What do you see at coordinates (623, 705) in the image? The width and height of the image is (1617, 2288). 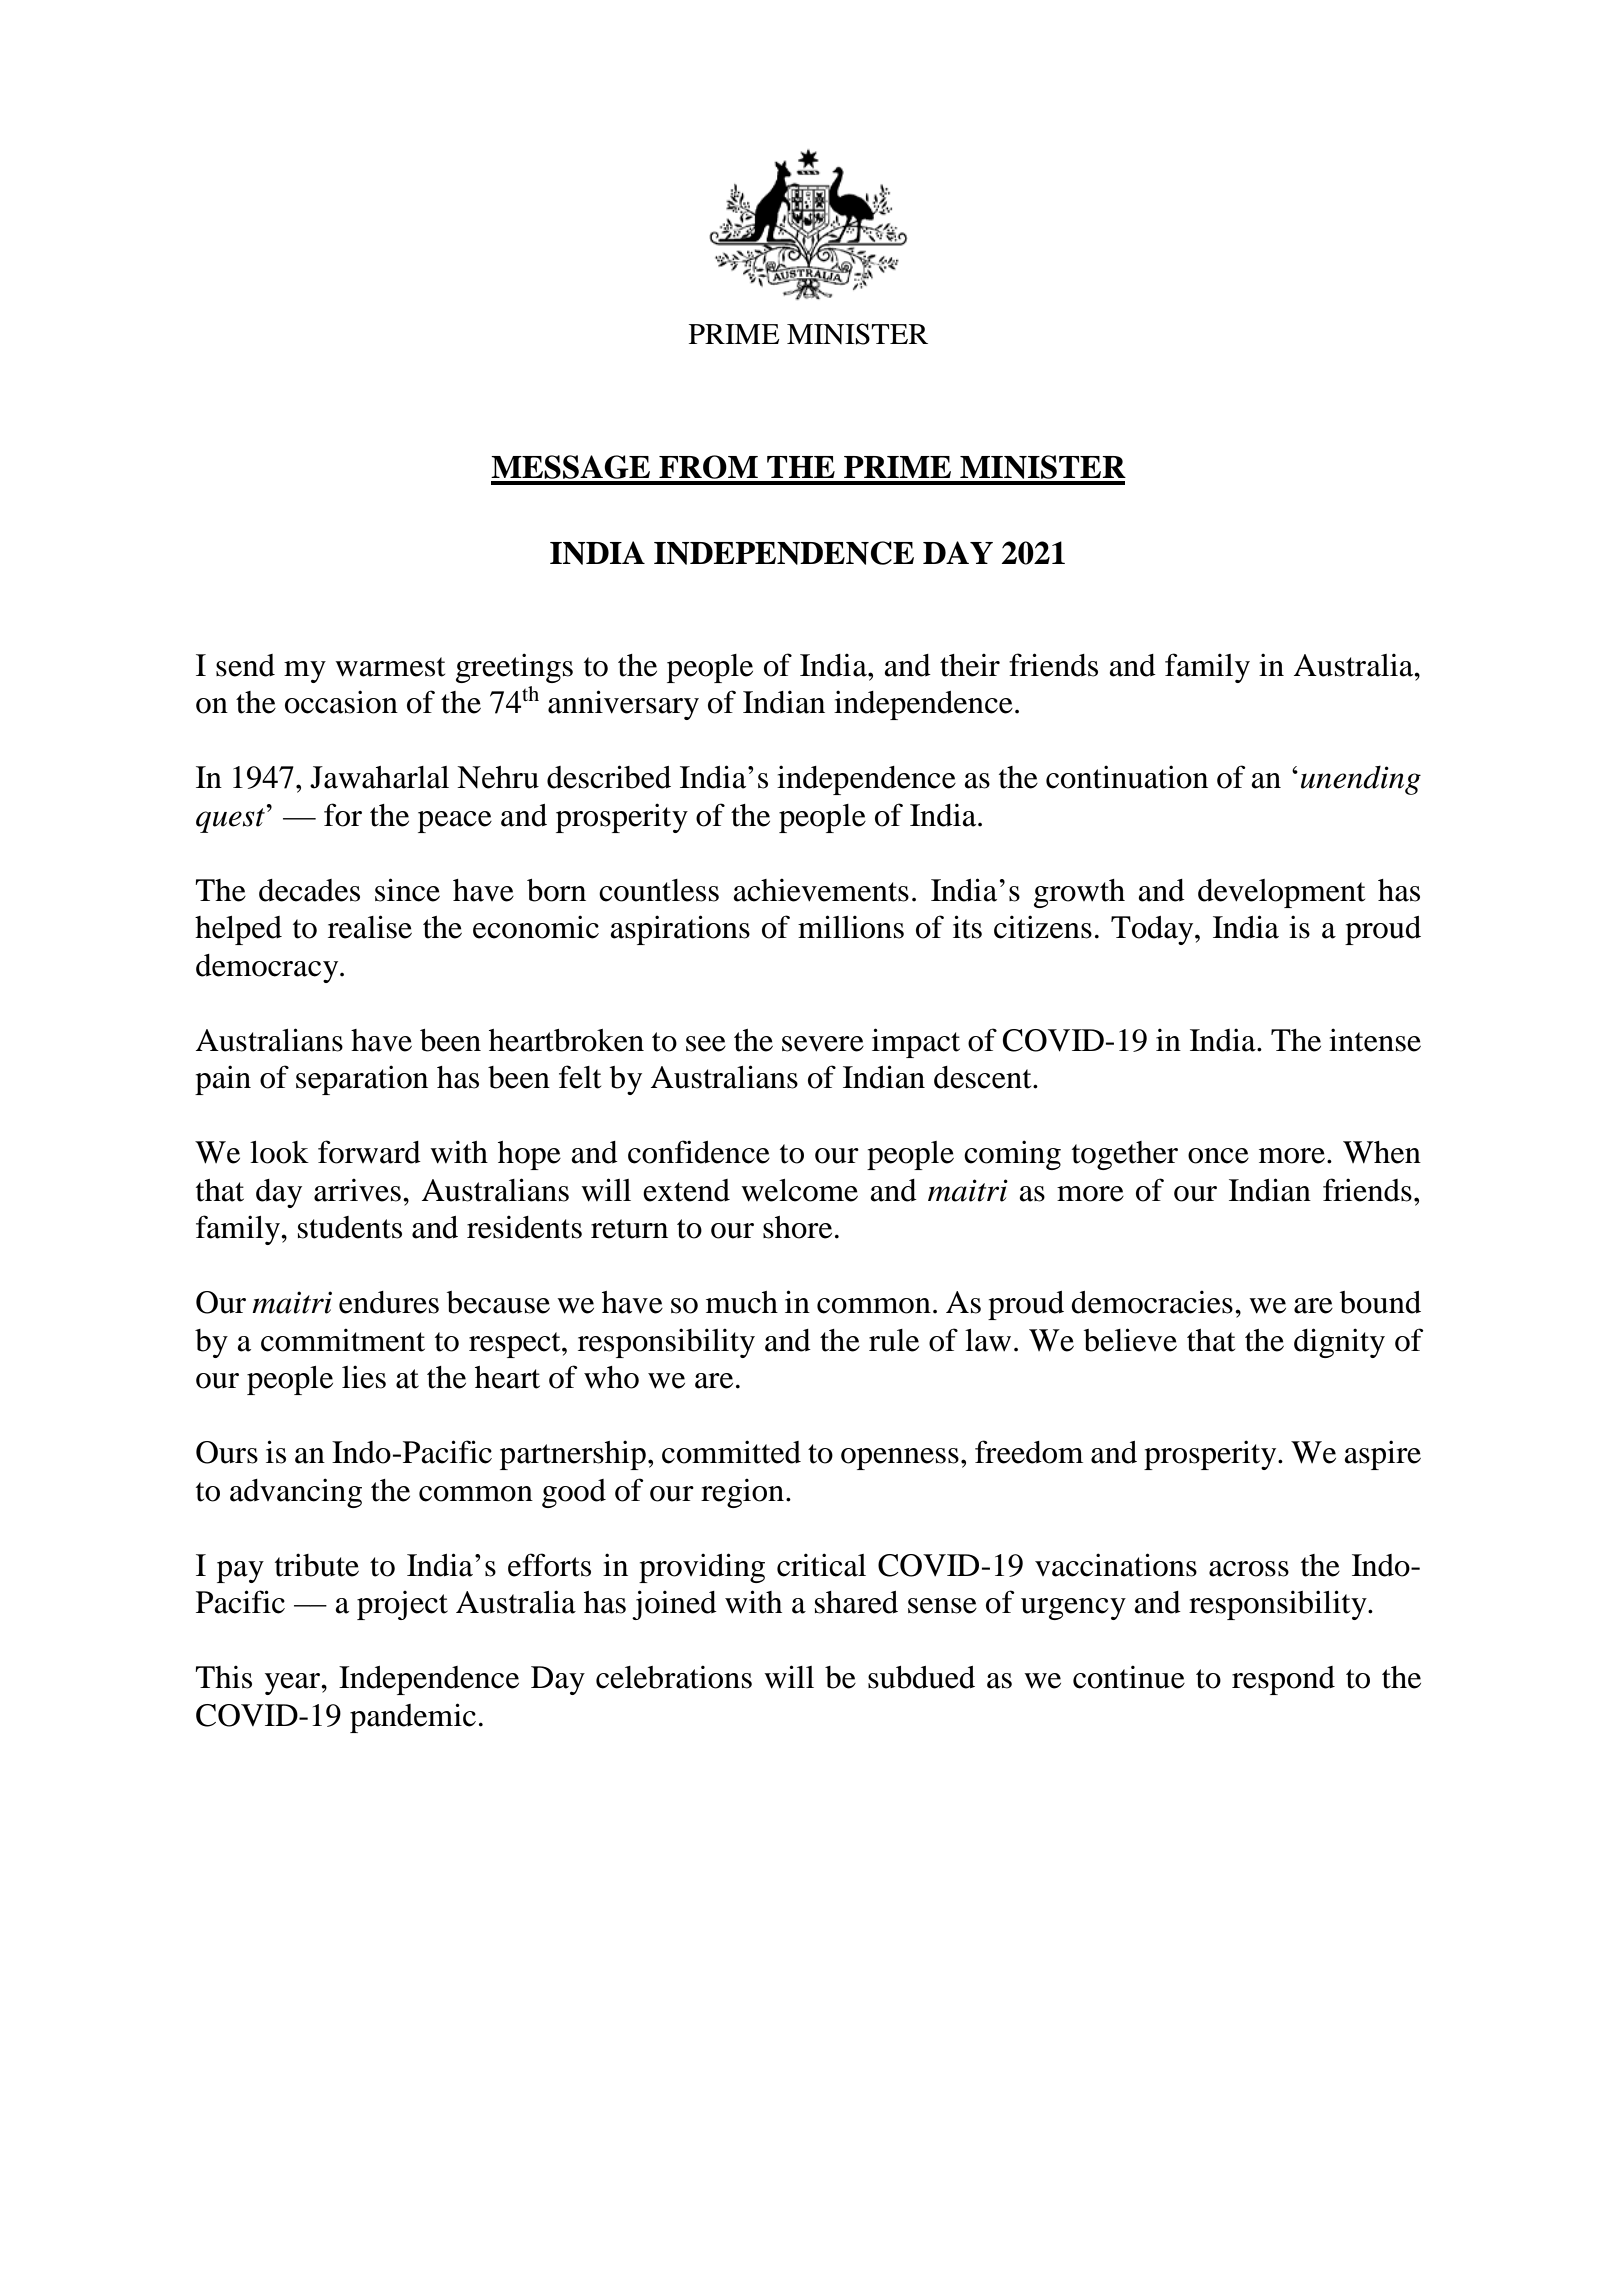 I see `anniversary` at bounding box center [623, 705].
